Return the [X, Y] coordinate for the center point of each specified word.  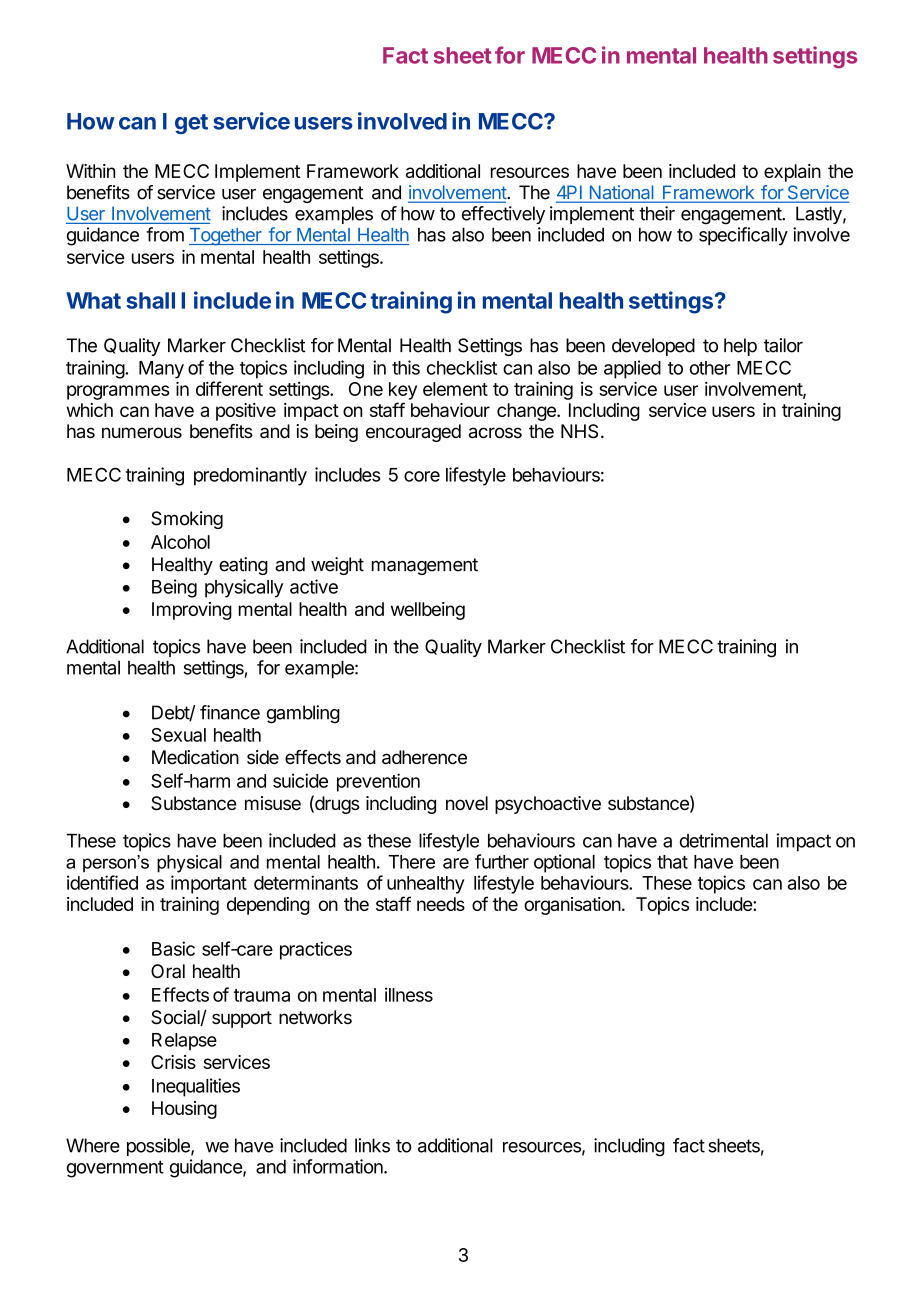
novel [467, 803]
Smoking [187, 520]
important [209, 884]
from [165, 234]
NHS [579, 431]
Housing [184, 1110]
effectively [503, 215]
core [422, 476]
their [657, 213]
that [672, 862]
